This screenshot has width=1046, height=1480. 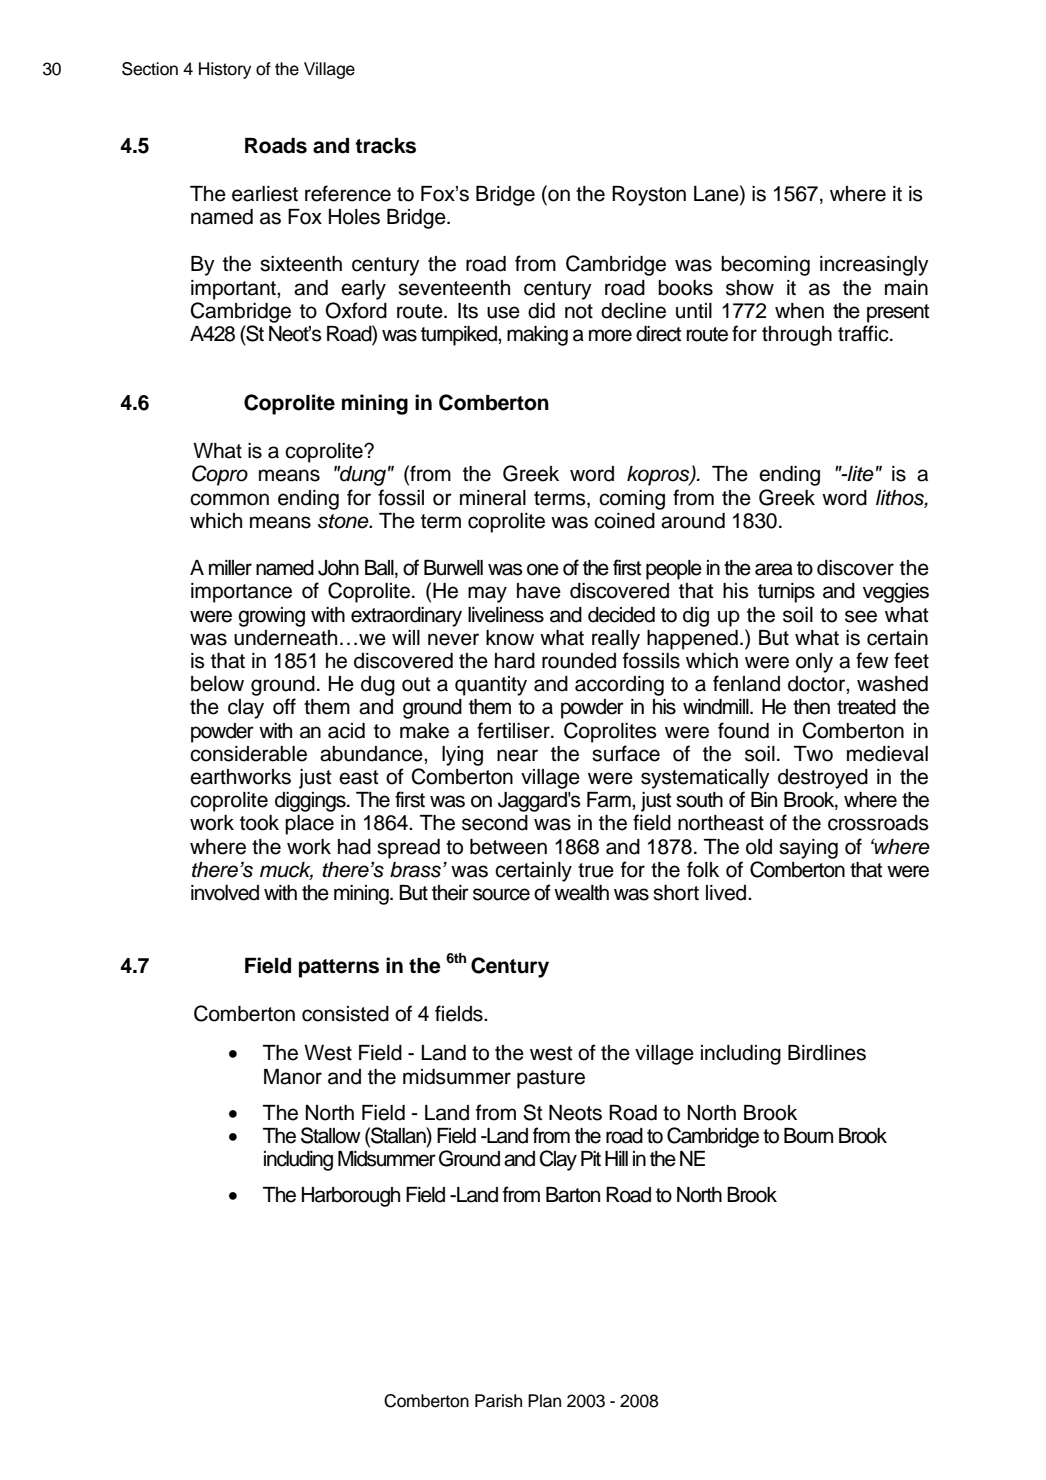 What do you see at coordinates (498, 1401) in the screenshot?
I see `Parish` at bounding box center [498, 1401].
